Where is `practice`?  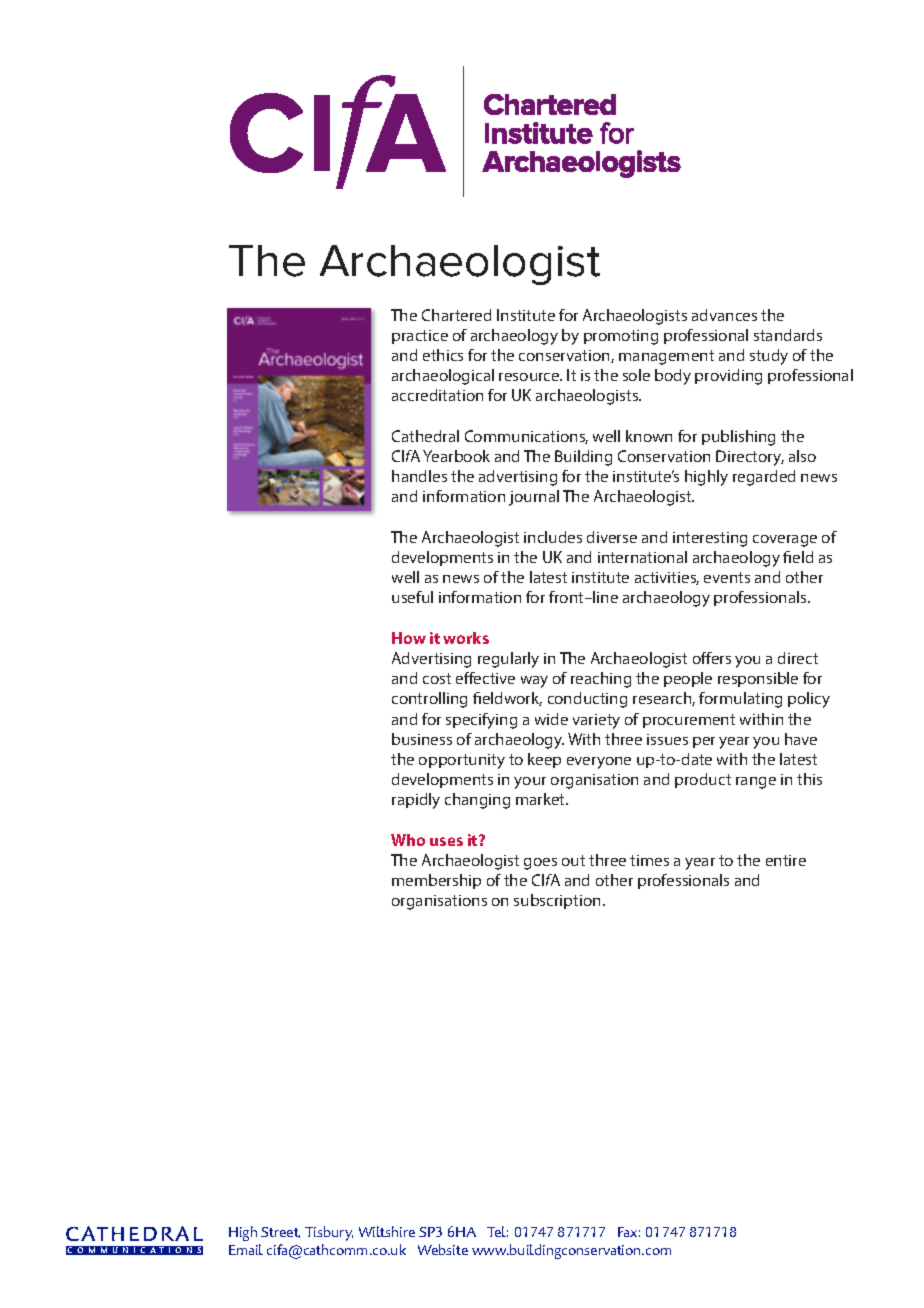
practice is located at coordinates (420, 337).
